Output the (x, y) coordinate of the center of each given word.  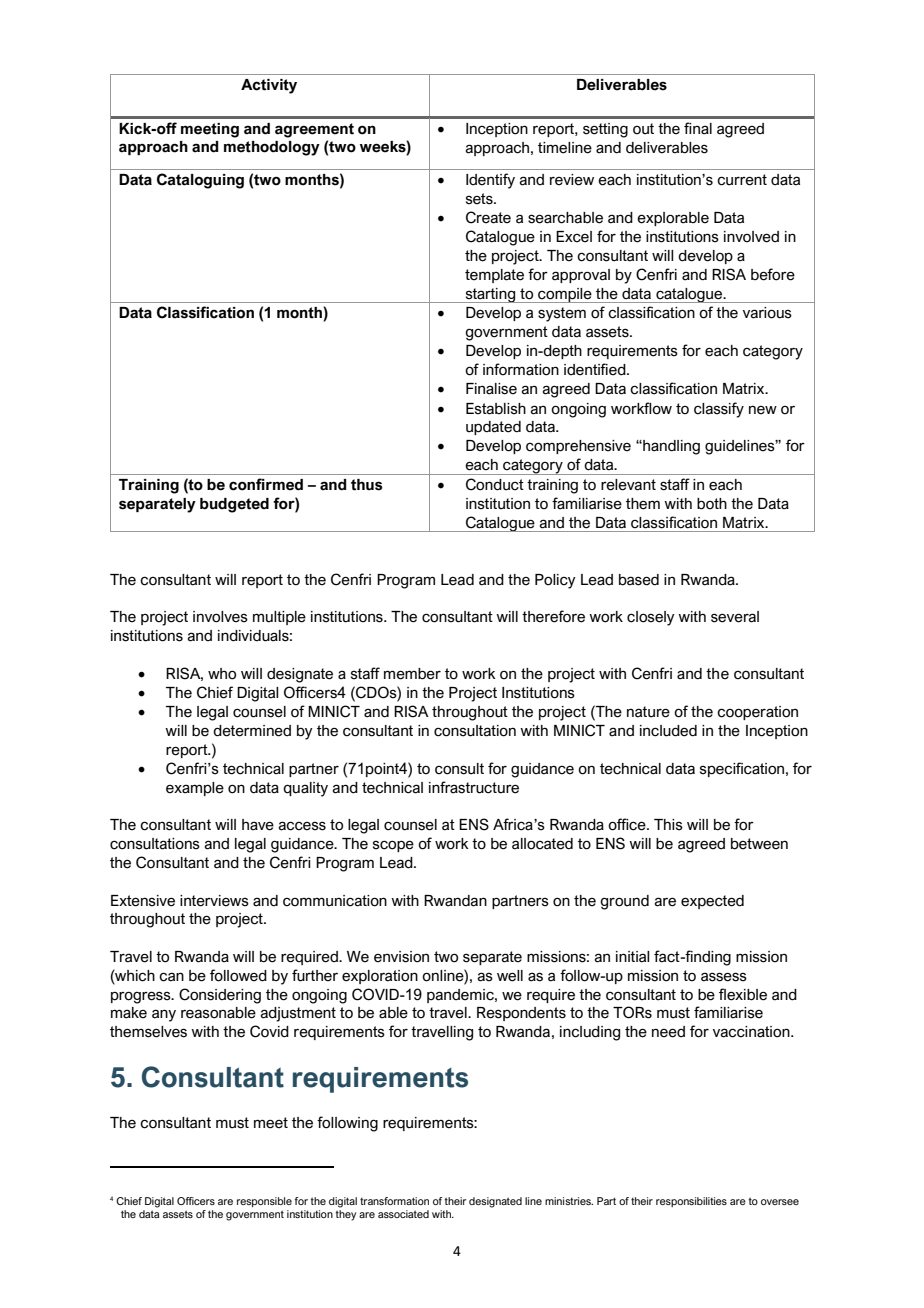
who (222, 674)
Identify (490, 181)
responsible (264, 1202)
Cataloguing (200, 181)
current (742, 180)
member (412, 674)
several (735, 617)
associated (403, 1214)
